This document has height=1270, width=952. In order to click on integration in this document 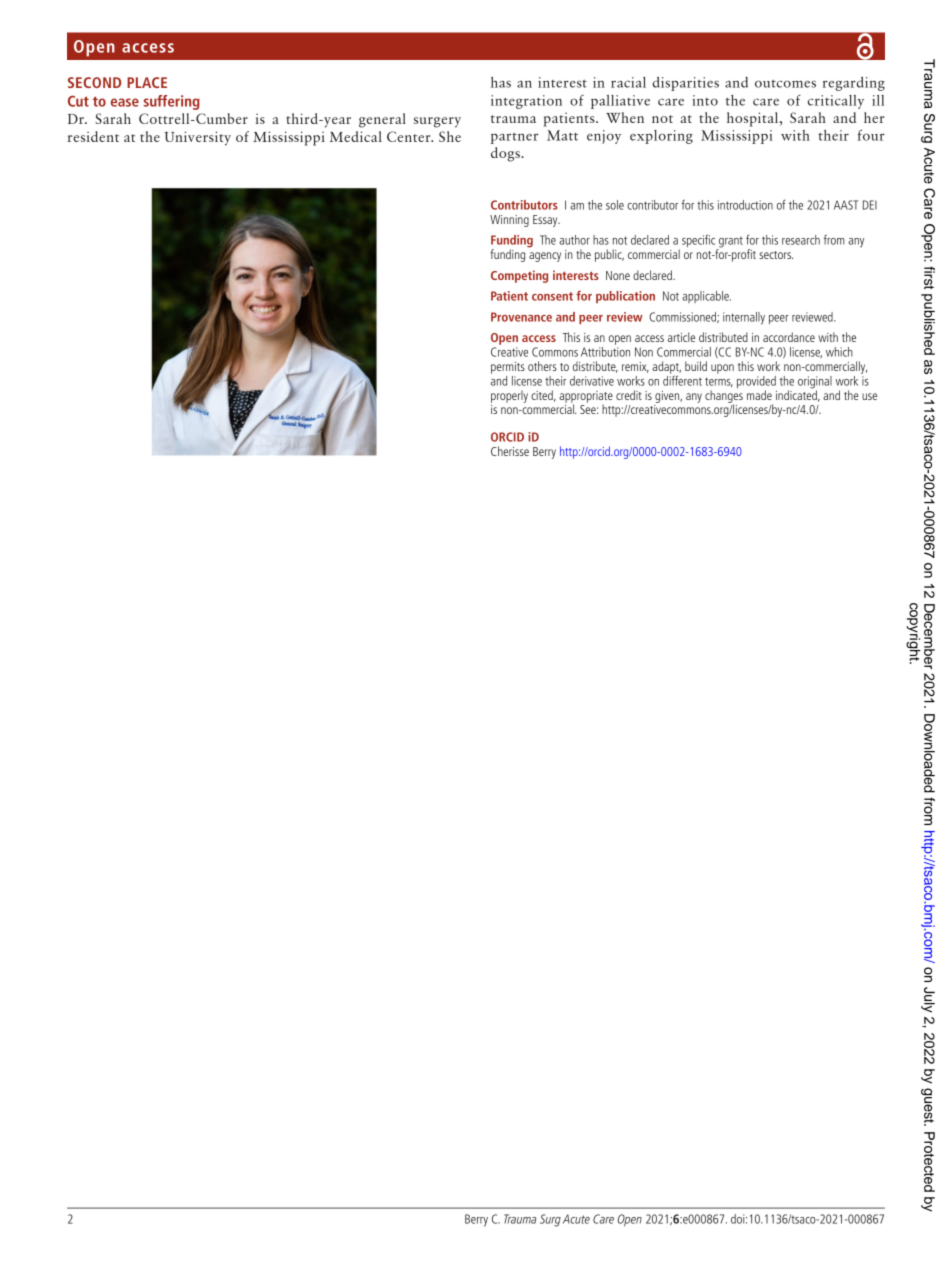, I will do `click(526, 102)`.
